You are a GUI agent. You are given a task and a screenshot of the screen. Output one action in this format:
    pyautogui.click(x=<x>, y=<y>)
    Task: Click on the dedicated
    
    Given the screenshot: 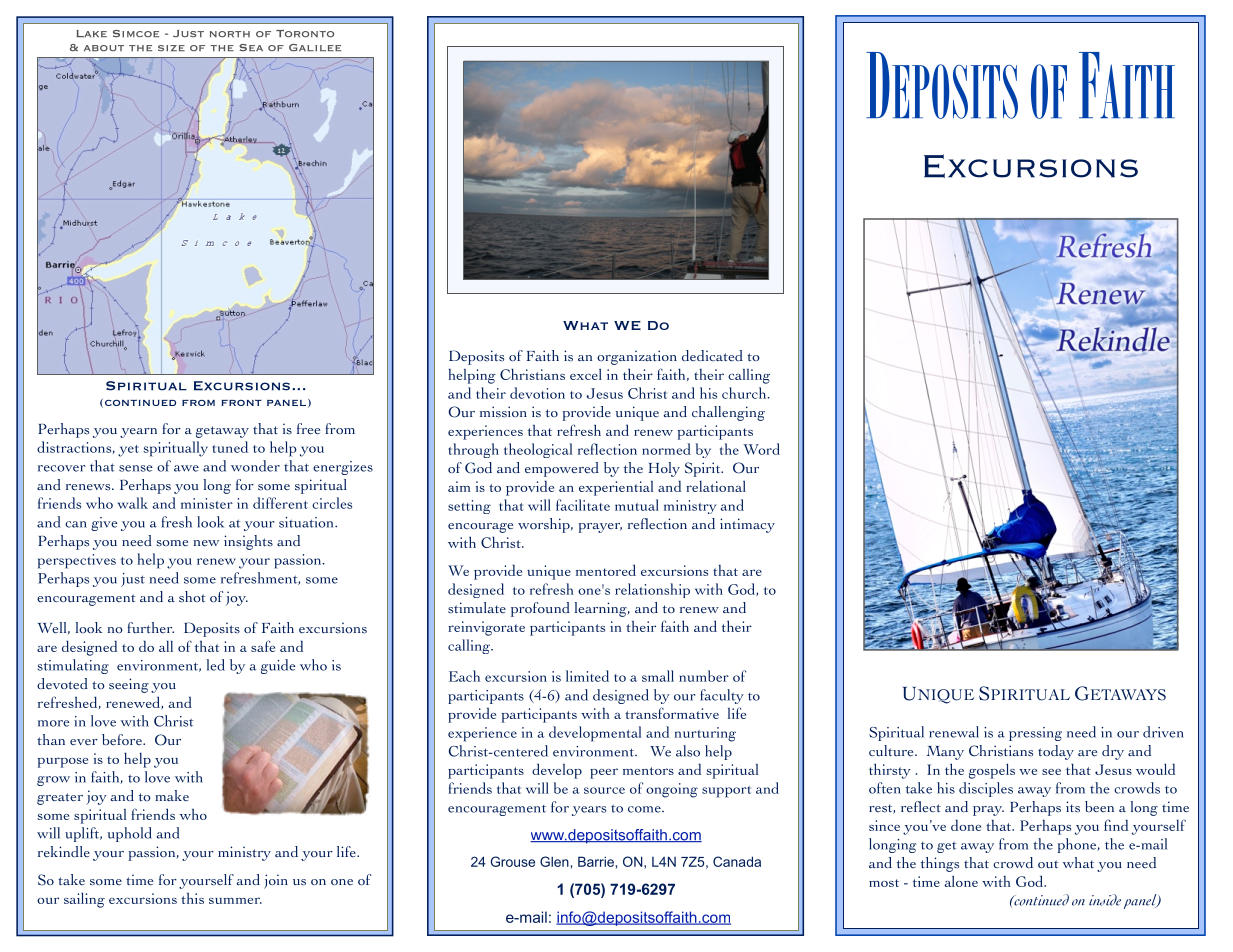 What is the action you would take?
    pyautogui.click(x=712, y=356)
